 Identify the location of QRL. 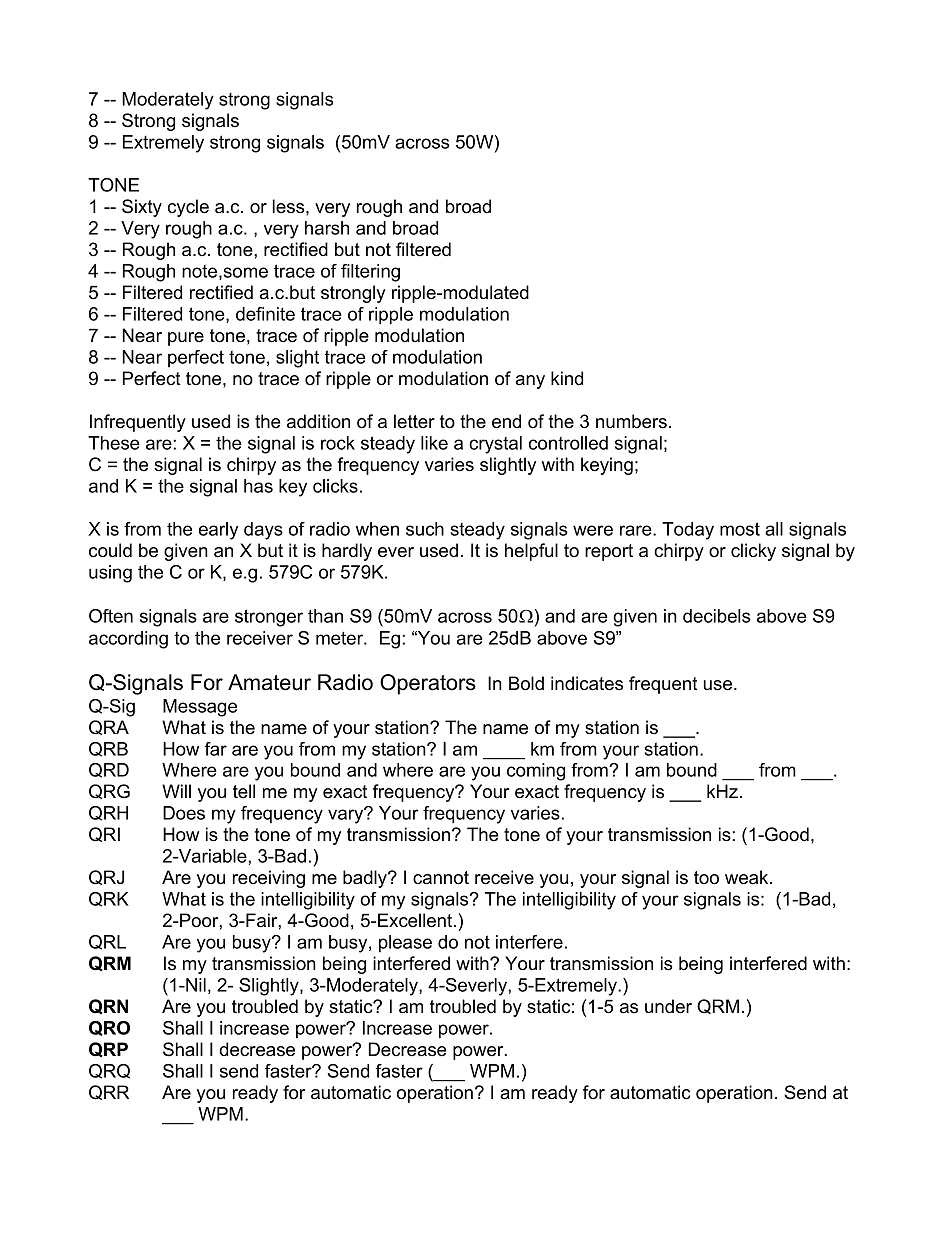
(107, 942).
